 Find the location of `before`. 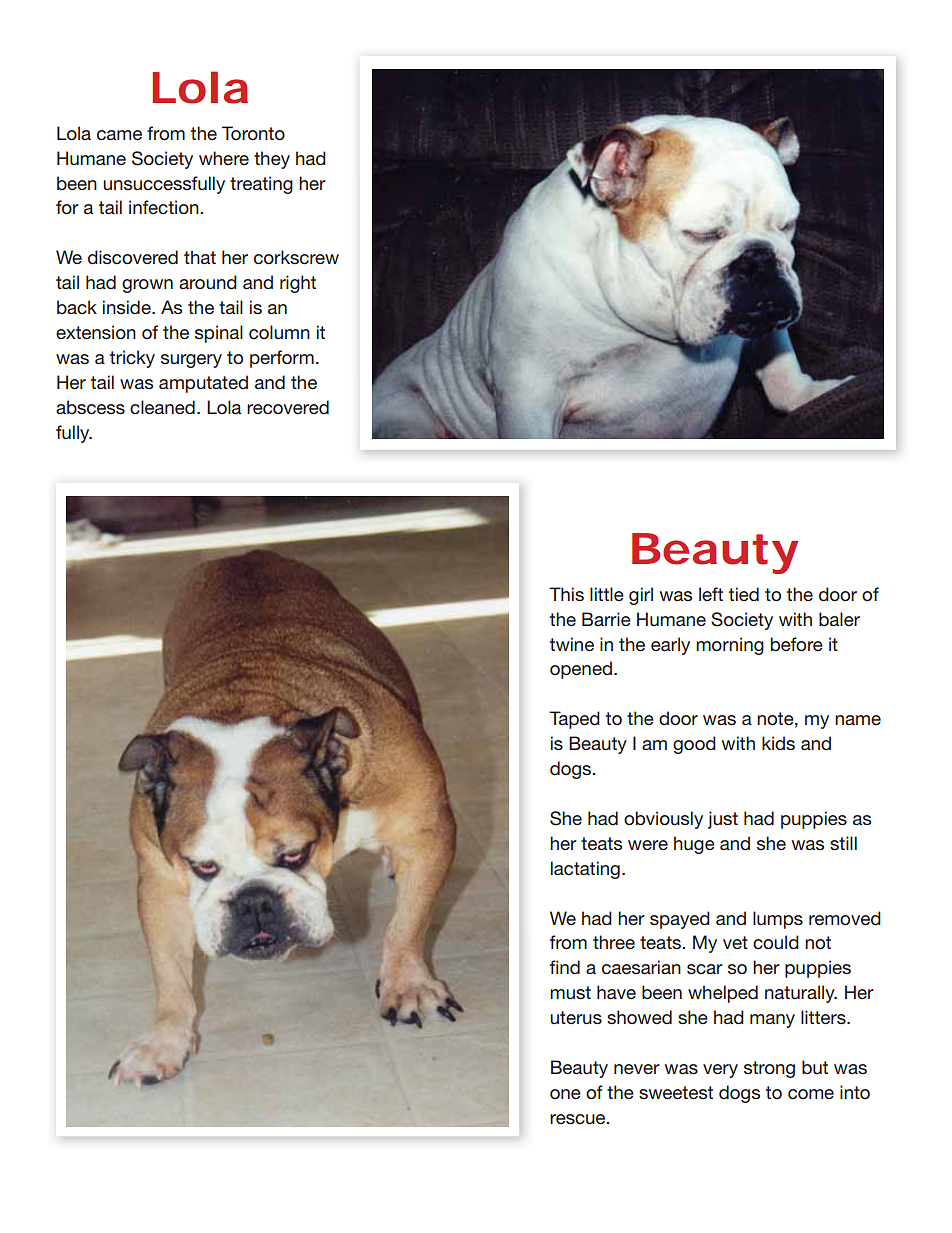

before is located at coordinates (797, 644).
